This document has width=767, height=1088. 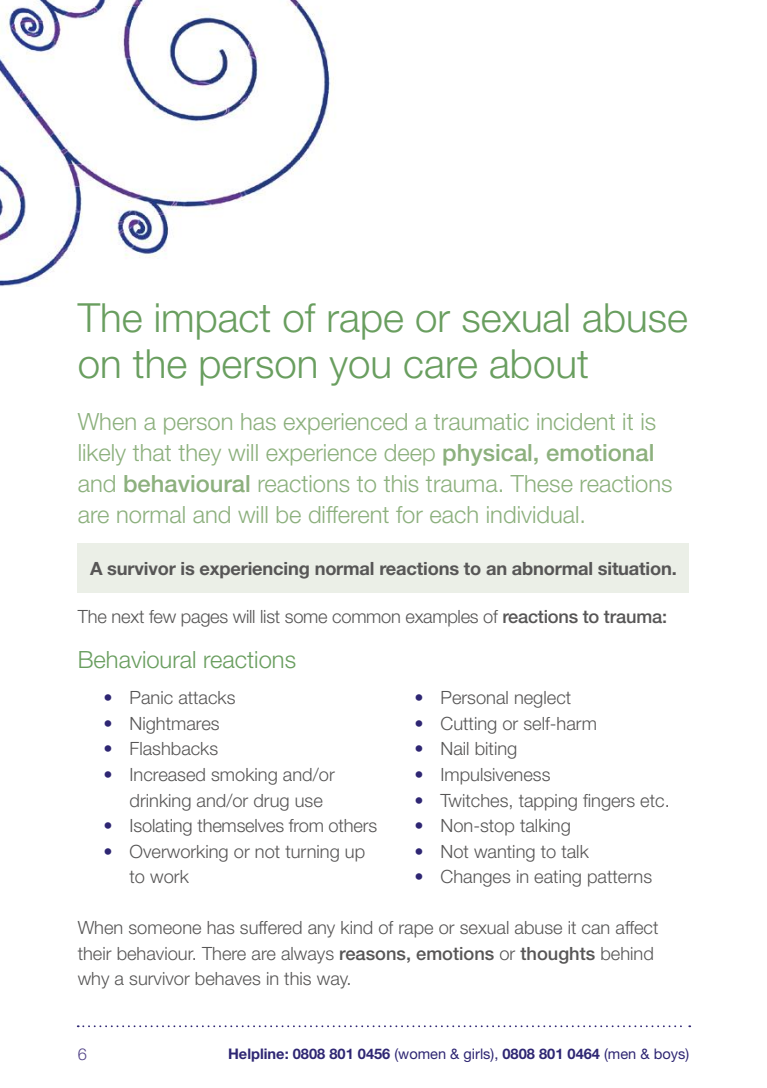 I want to click on common, so click(x=366, y=618).
